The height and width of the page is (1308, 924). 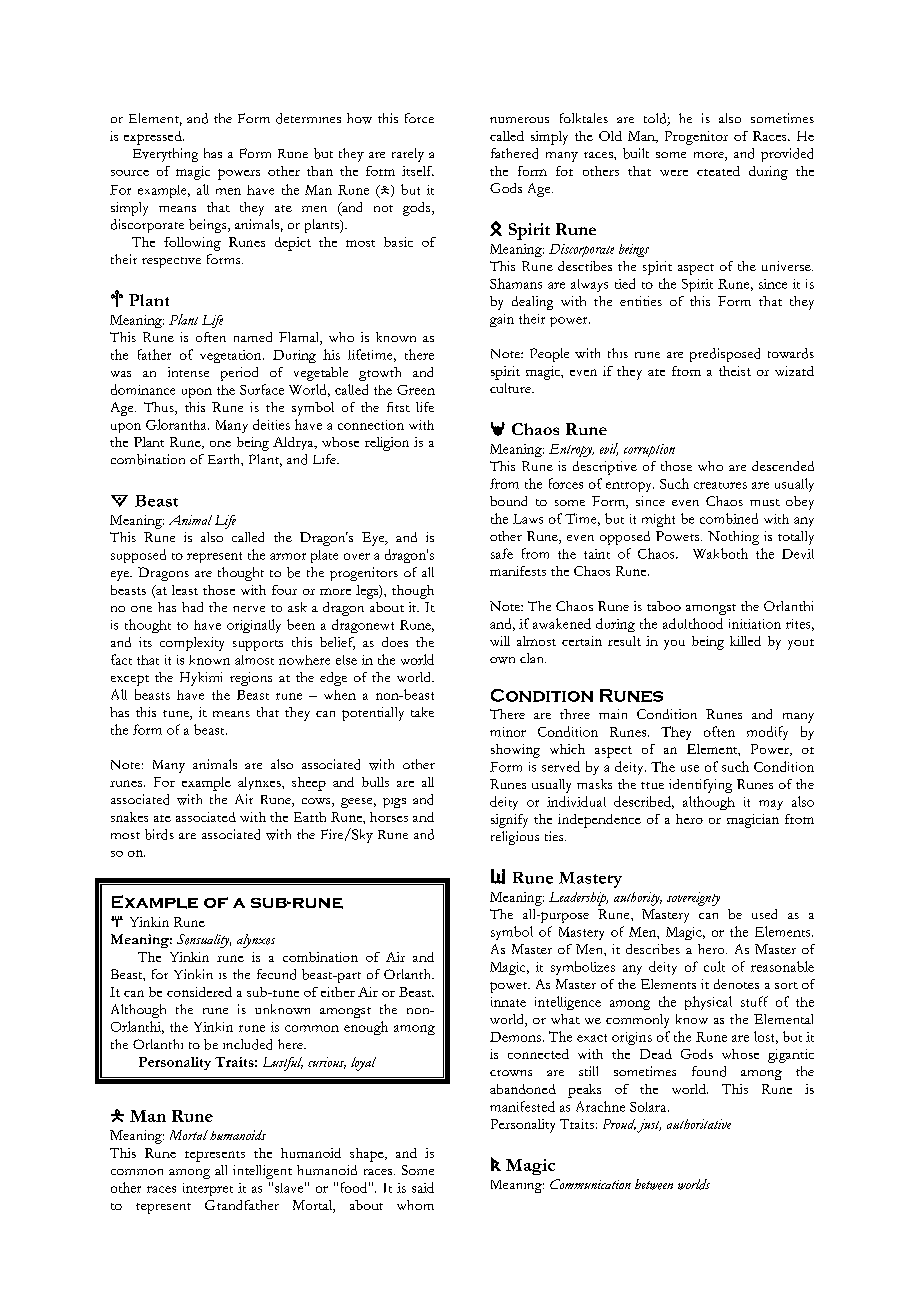 What do you see at coordinates (508, 501) in the page?
I see `bound` at bounding box center [508, 501].
